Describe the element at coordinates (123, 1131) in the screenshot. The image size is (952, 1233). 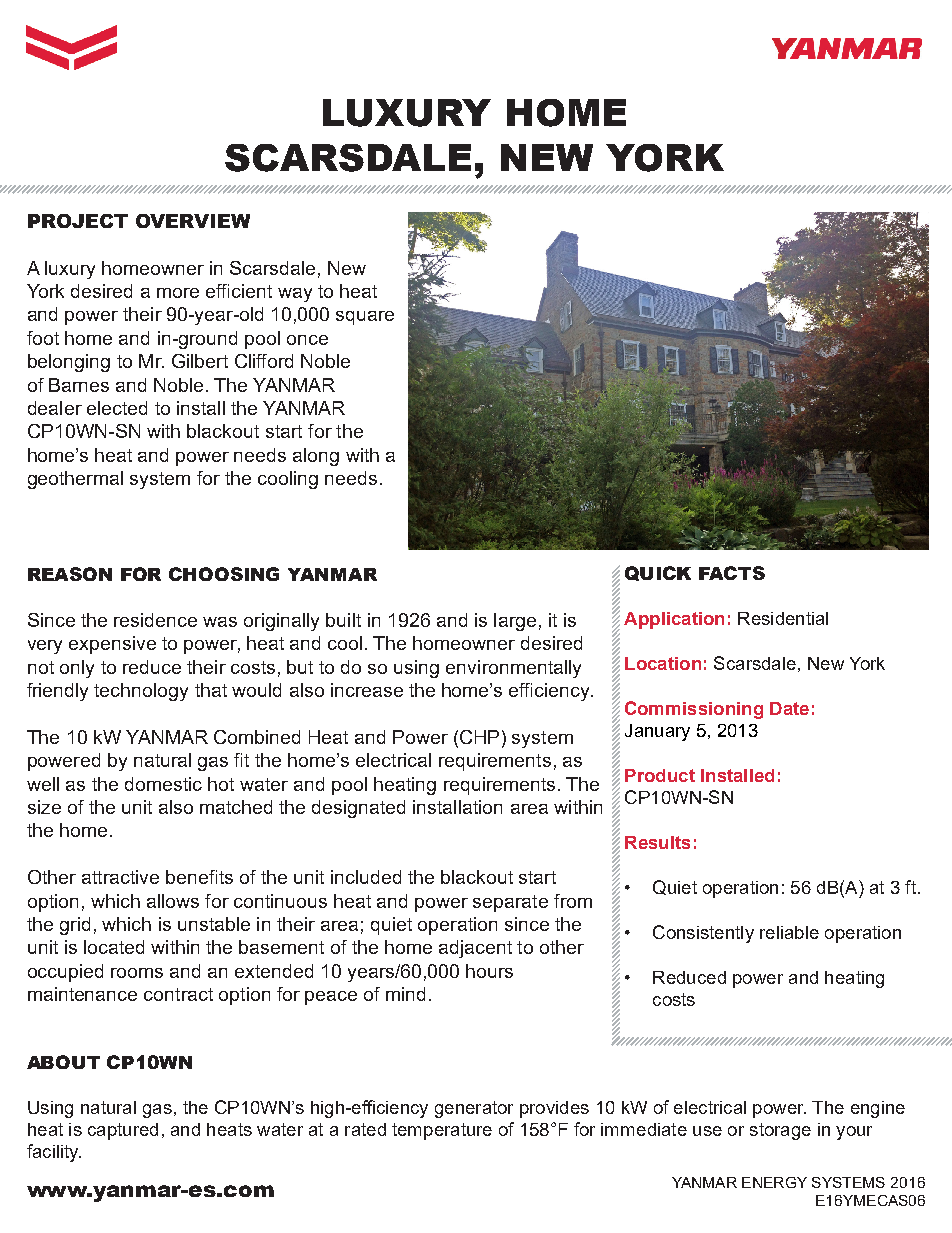
I see `captured` at that location.
